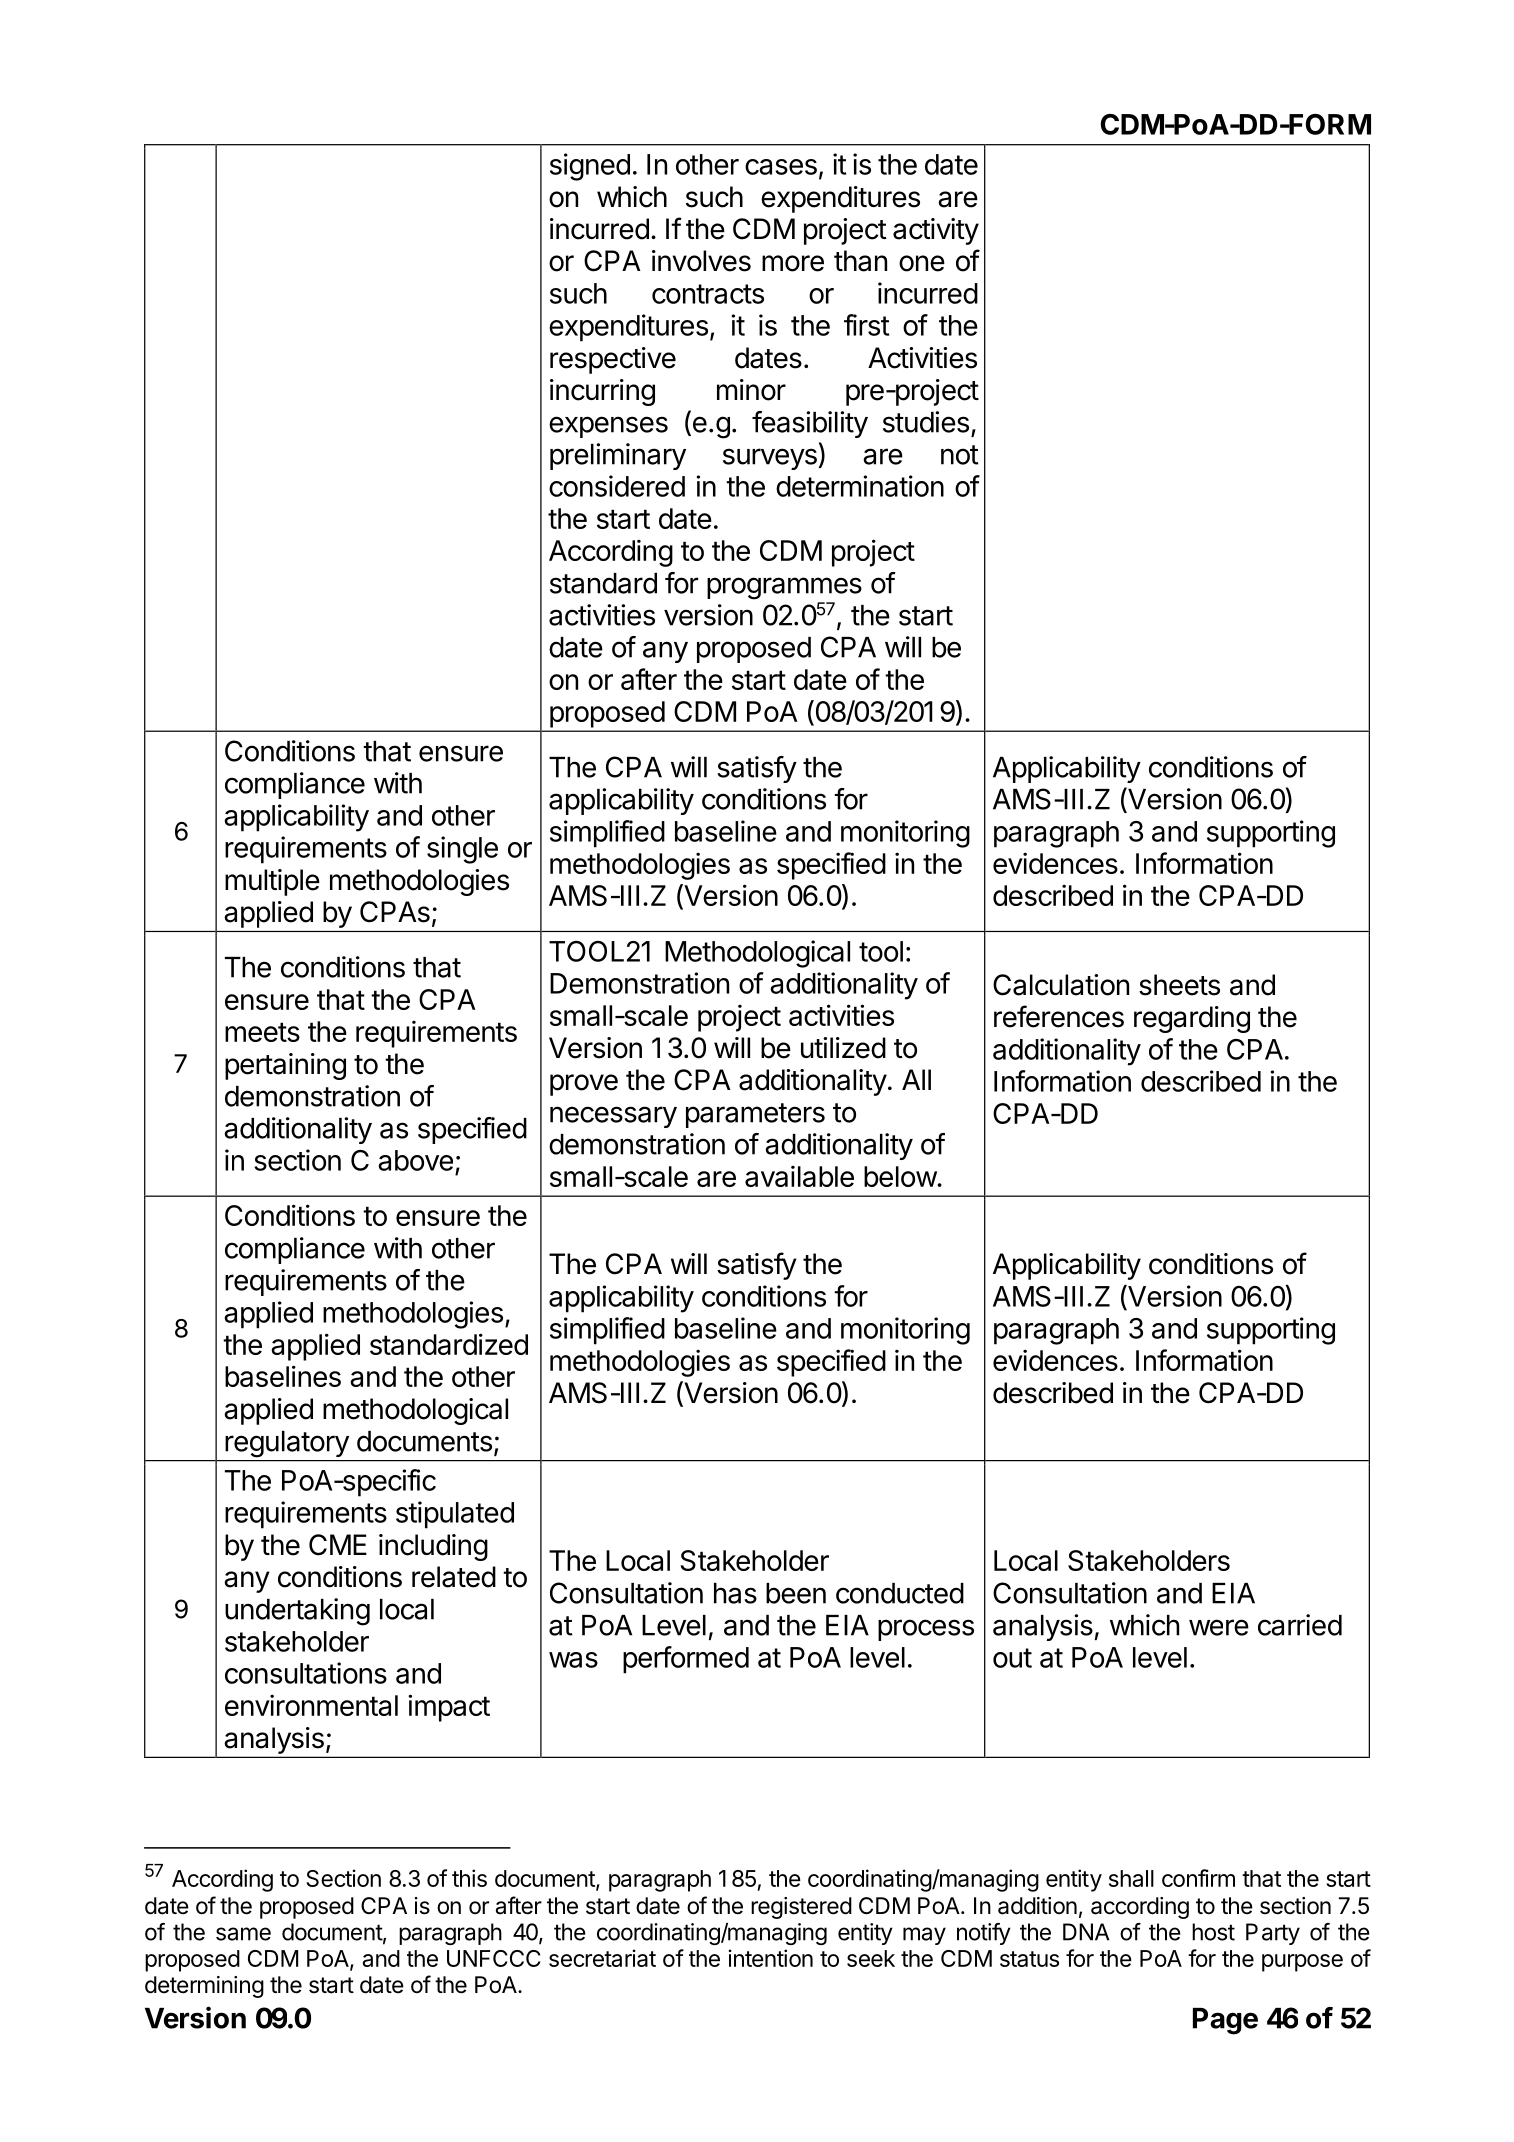 This screenshot has height=2142, width=1514. Describe the element at coordinates (1219, 1627) in the screenshot. I see `were` at that location.
